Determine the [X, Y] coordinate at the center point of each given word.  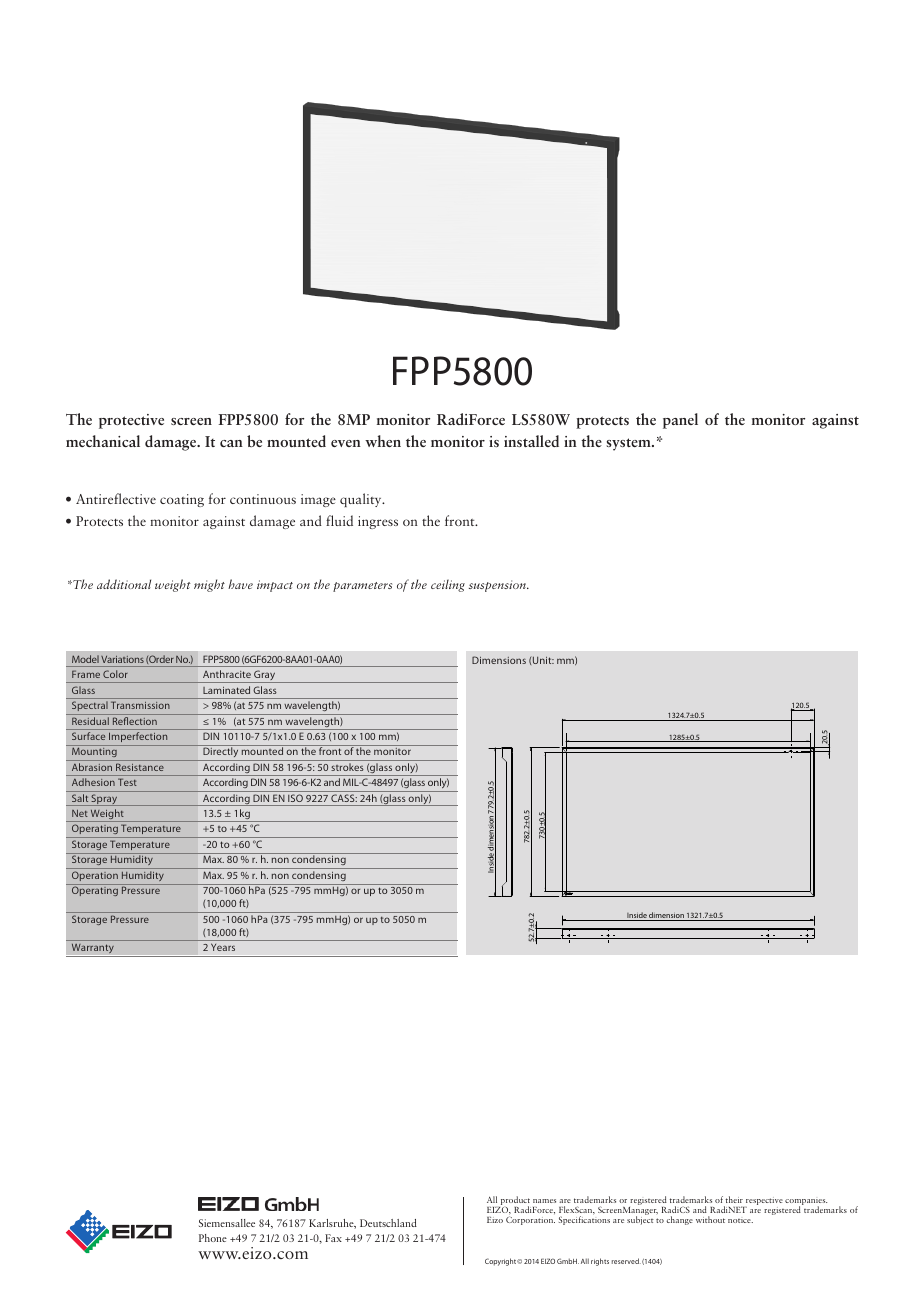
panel [680, 421]
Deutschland [388, 1223]
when [383, 441]
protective [131, 421]
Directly [221, 754]
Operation [95, 876]
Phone [213, 1238]
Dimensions [499, 660]
